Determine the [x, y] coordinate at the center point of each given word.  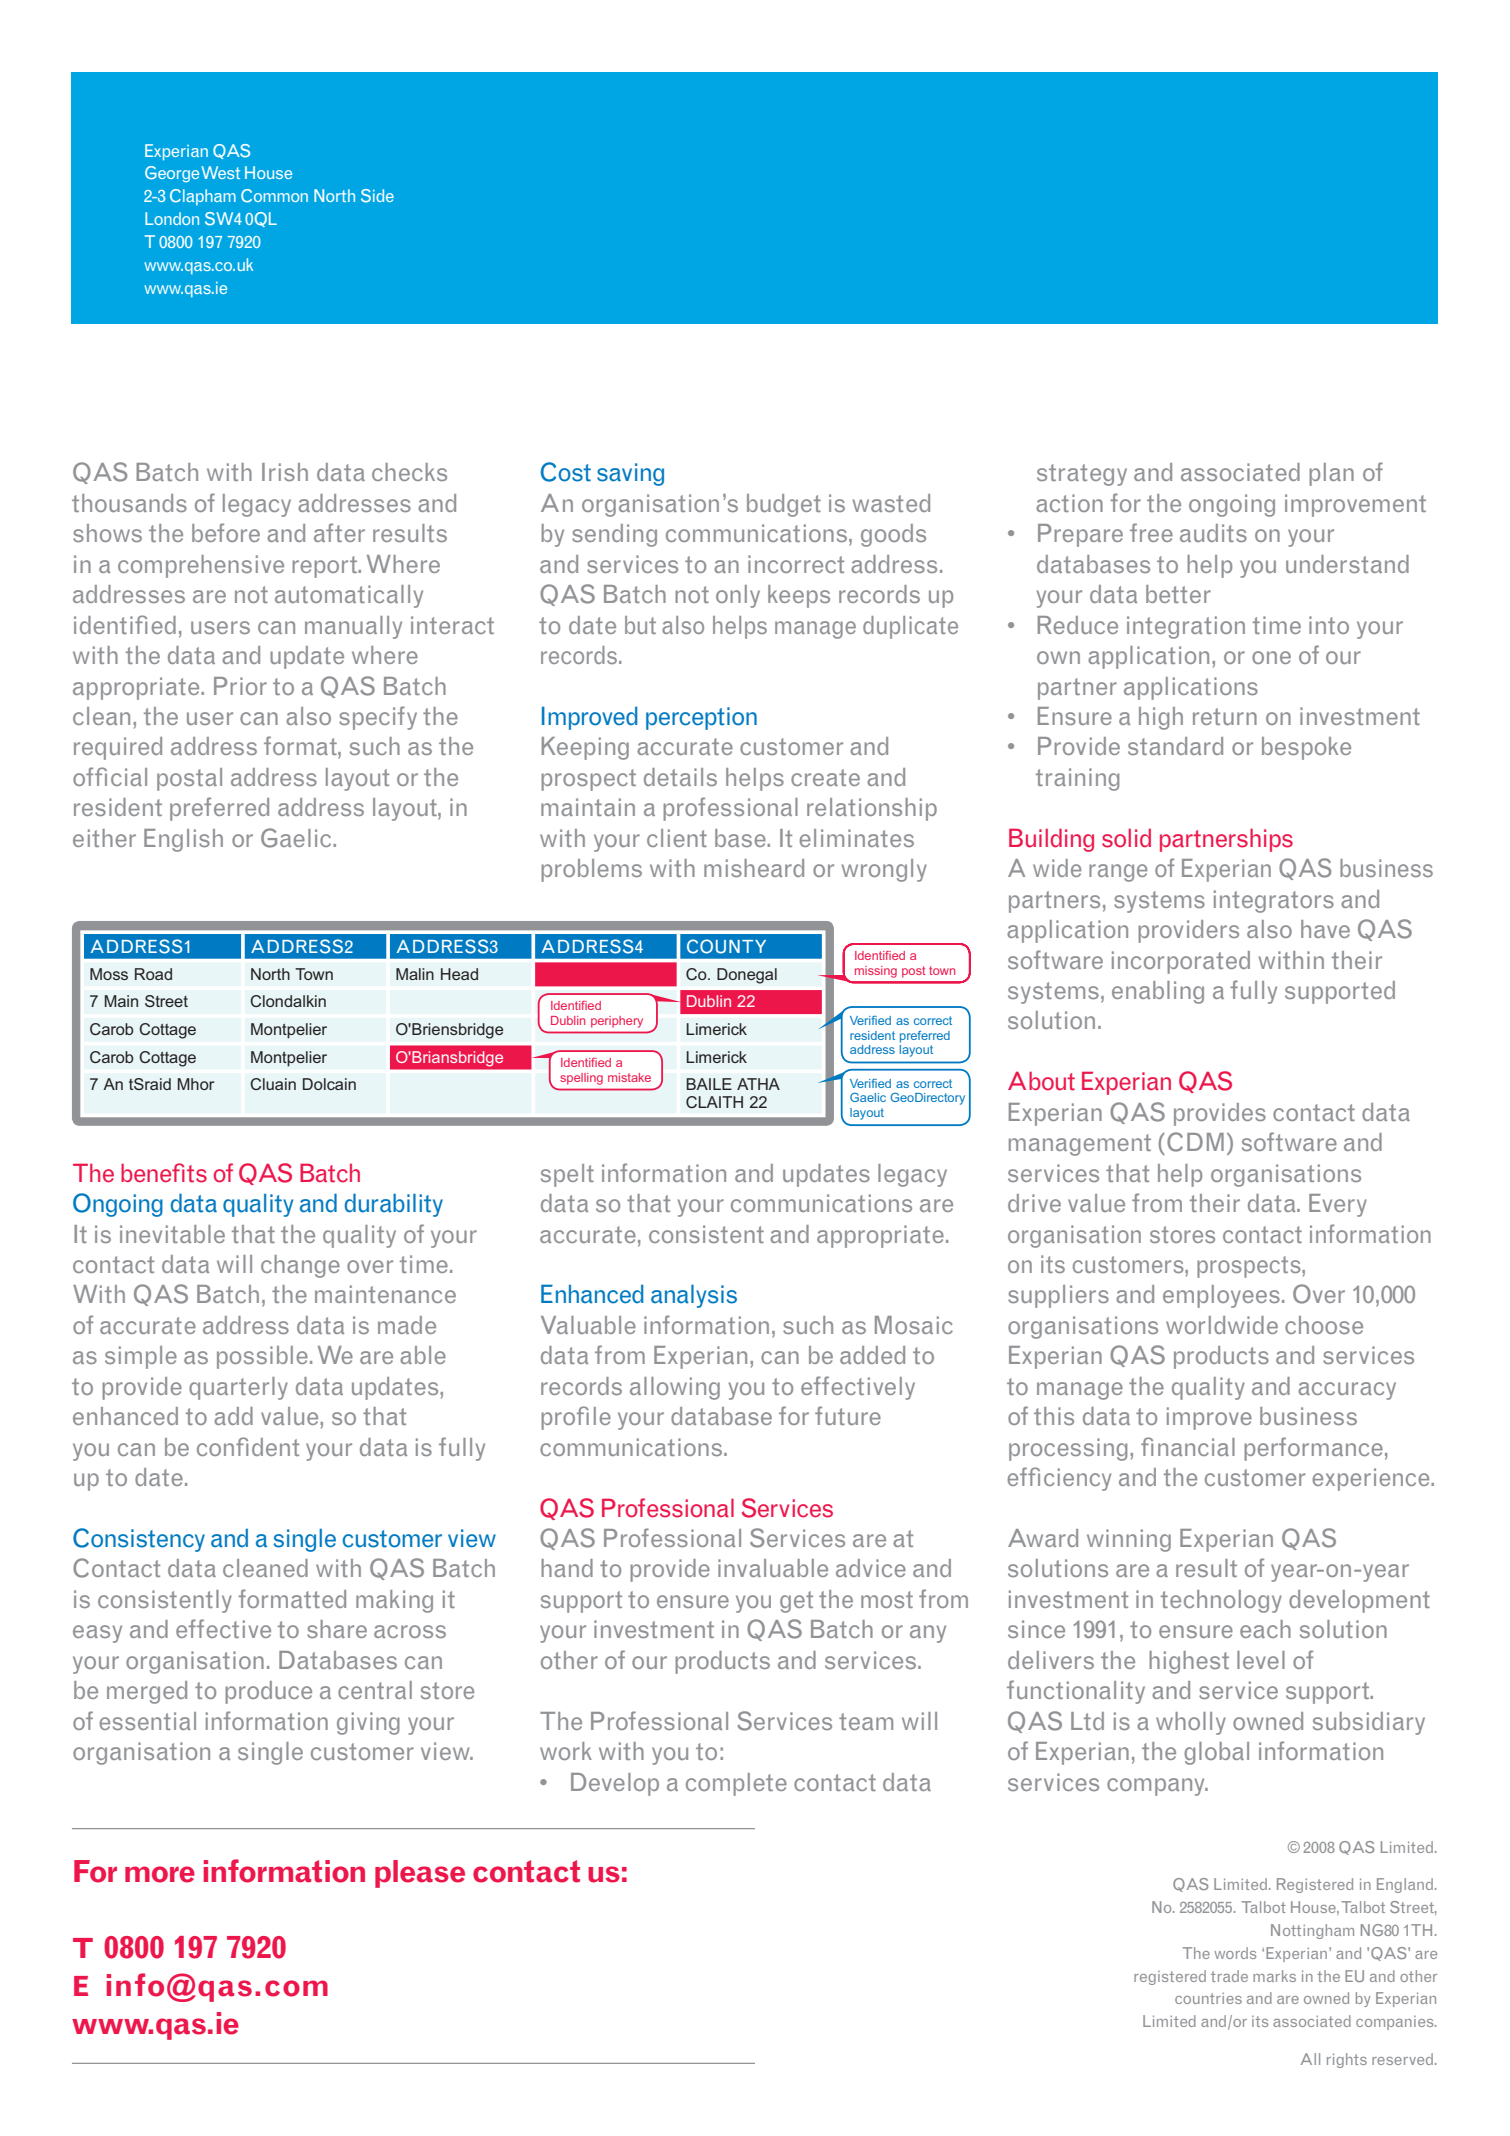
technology [1221, 1601]
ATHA [758, 1084]
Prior [240, 686]
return [1225, 716]
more [160, 1874]
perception [701, 718]
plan [1331, 474]
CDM [1195, 1142]
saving [630, 474]
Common [274, 196]
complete [736, 1784]
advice [871, 1568]
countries [1208, 1998]
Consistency [139, 1540]
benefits [164, 1173]
